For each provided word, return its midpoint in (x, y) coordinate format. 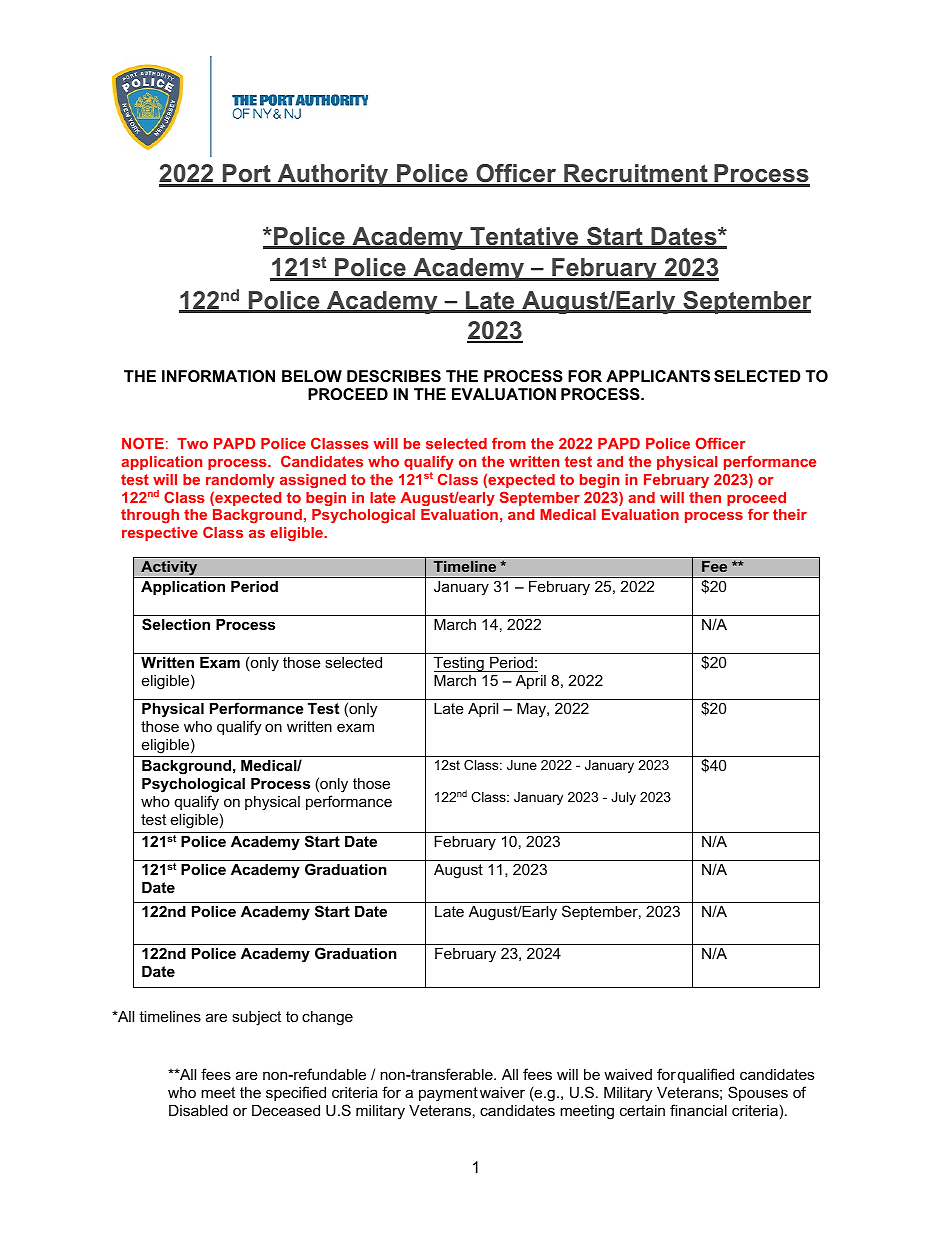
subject (256, 1018)
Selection (176, 624)
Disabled (198, 1110)
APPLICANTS (658, 376)
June (522, 765)
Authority (332, 175)
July (623, 798)
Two (192, 443)
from (509, 443)
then (705, 497)
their (790, 514)
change (327, 1018)
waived (628, 1074)
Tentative (524, 237)
